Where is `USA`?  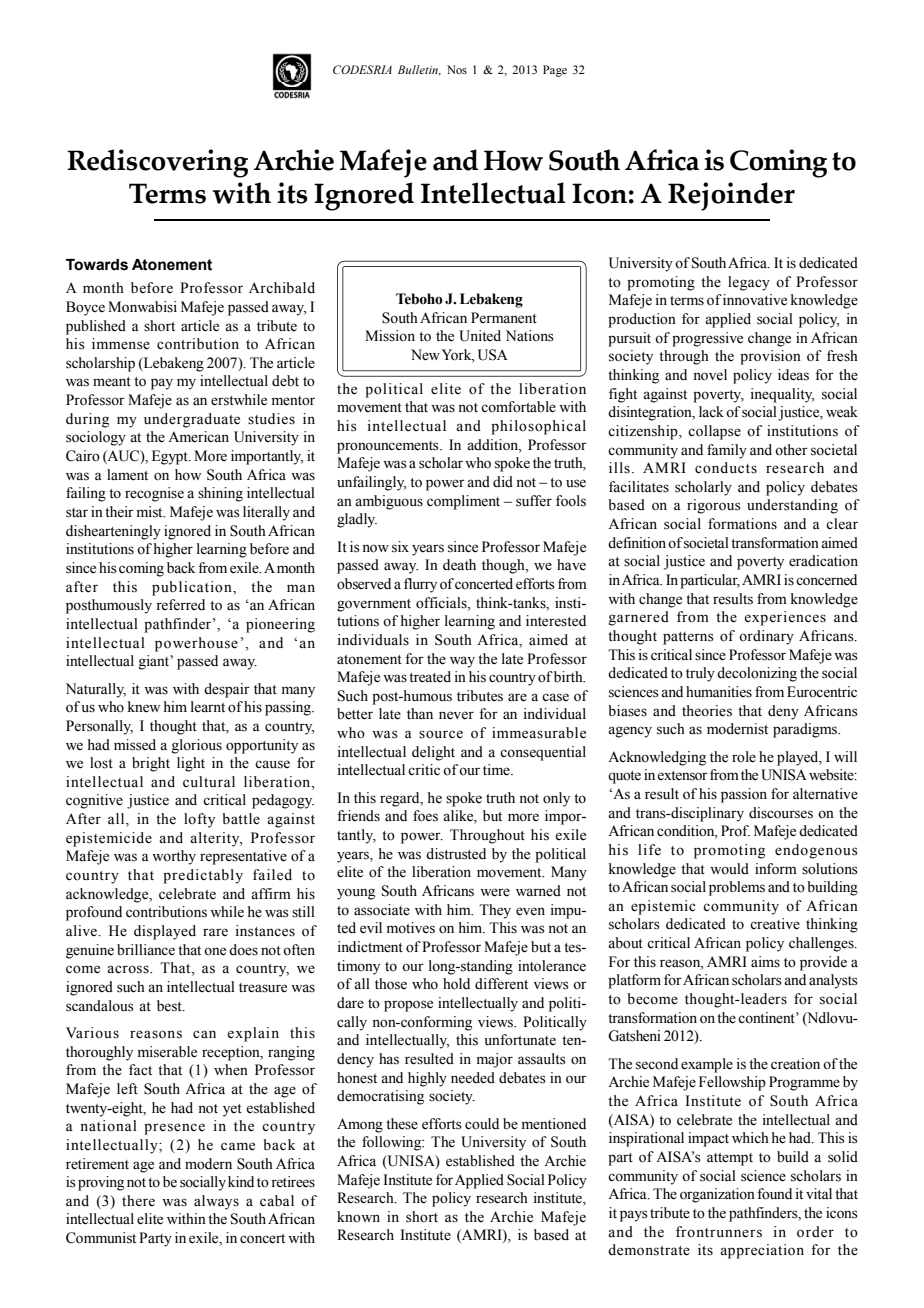
USA is located at coordinates (493, 355).
